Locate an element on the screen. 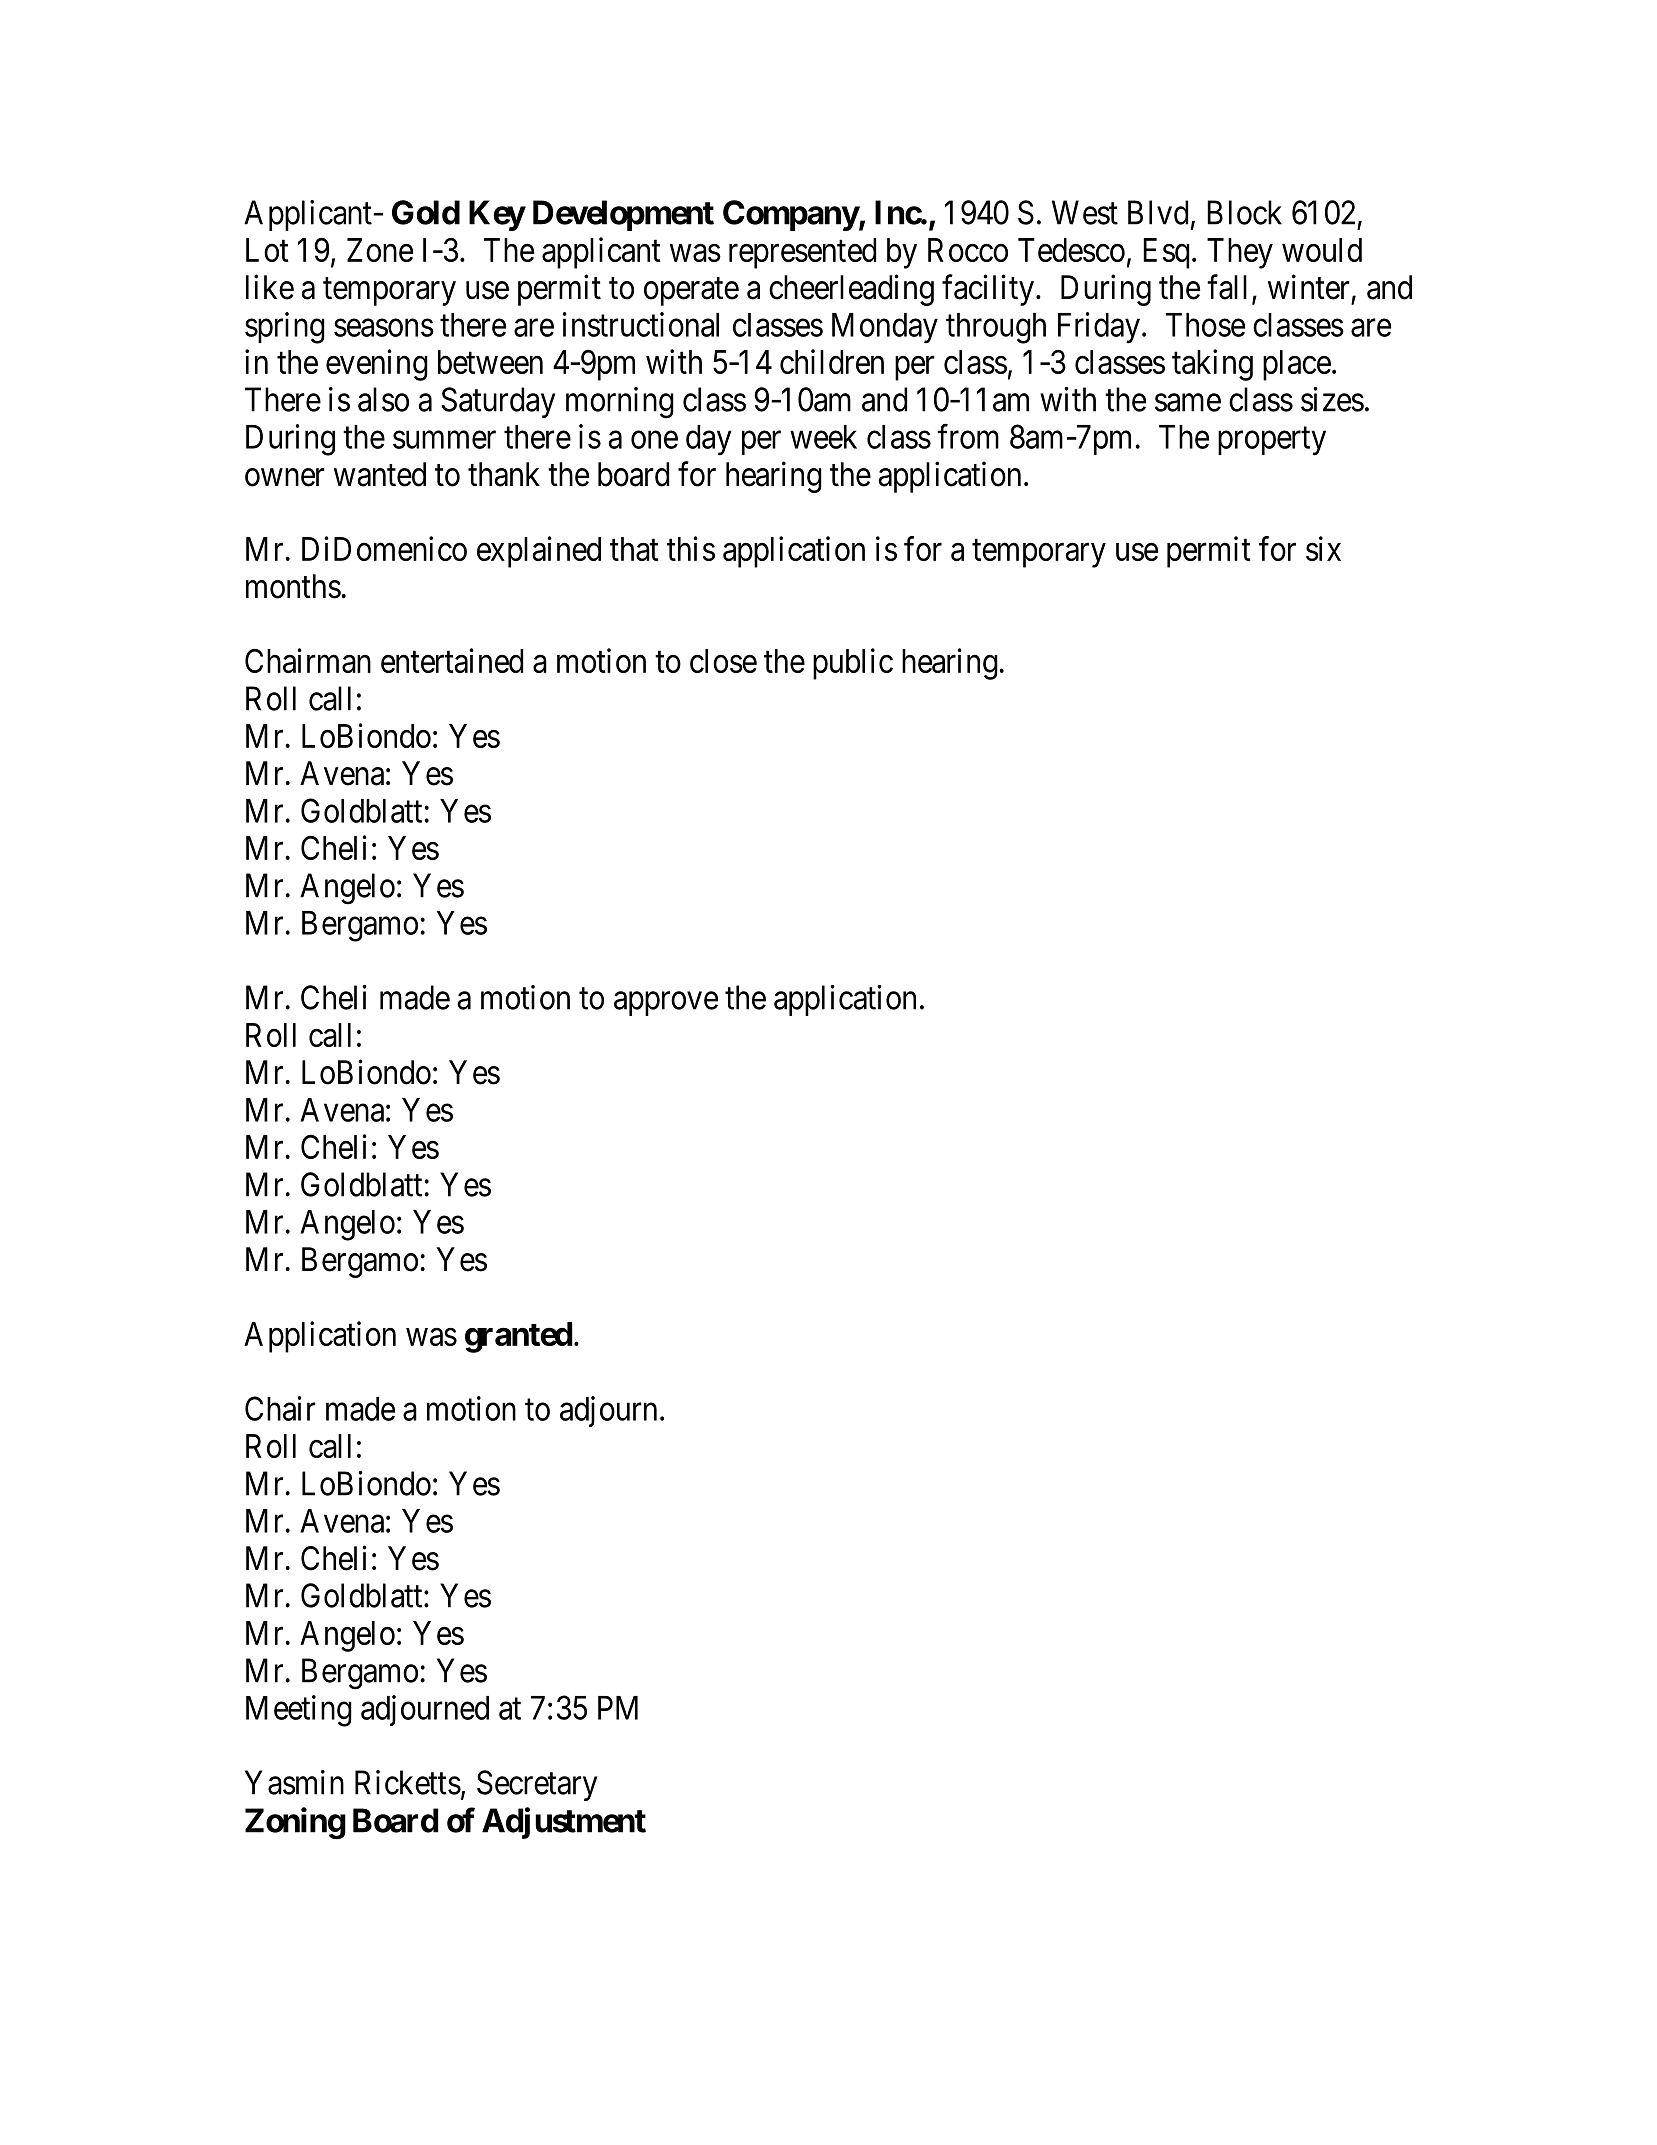 The image size is (1657, 2145). Yasmin is located at coordinates (294, 1782).
